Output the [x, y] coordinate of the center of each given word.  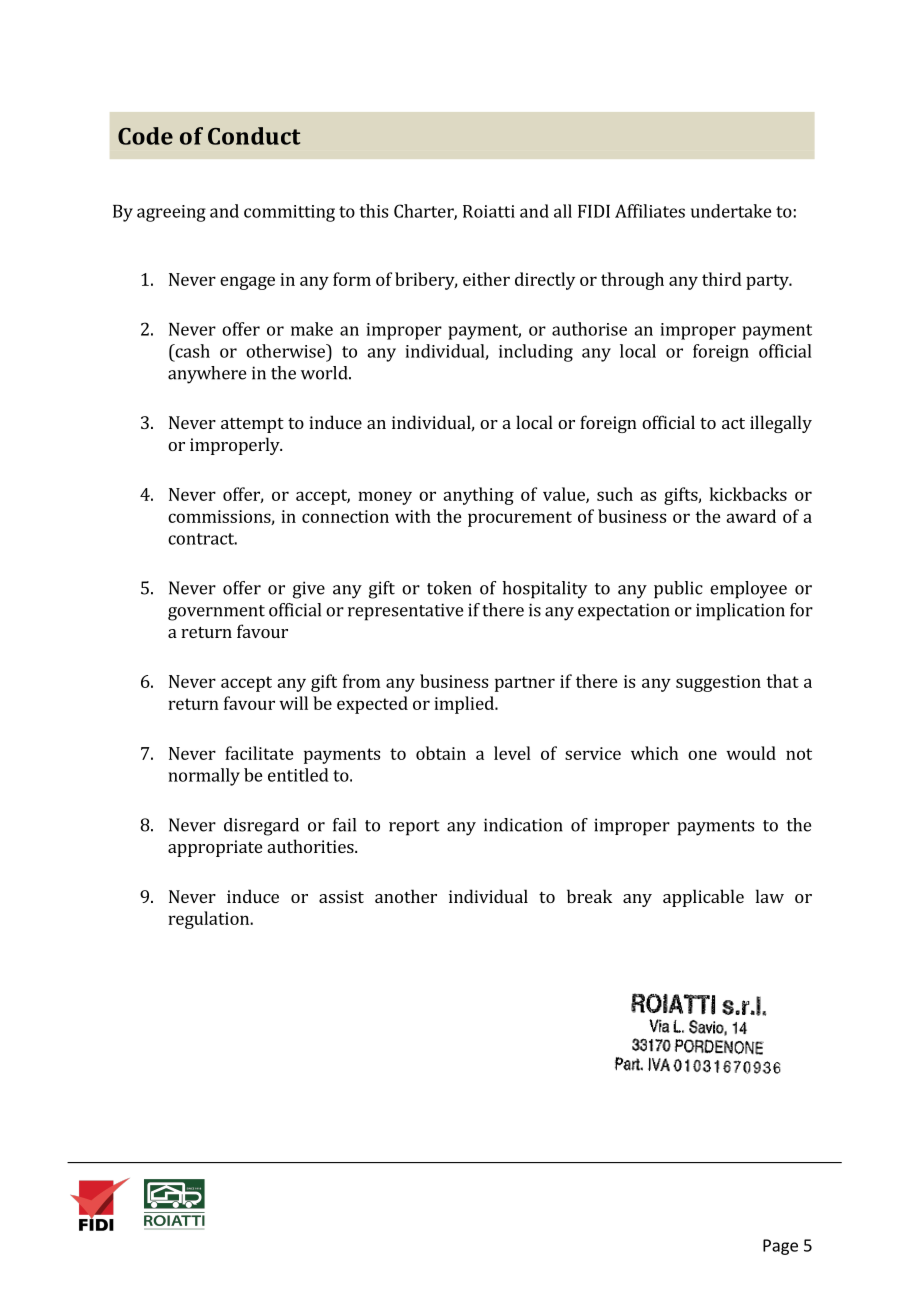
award [751, 516]
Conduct [254, 136]
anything [478, 496]
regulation [210, 920]
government [216, 613]
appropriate [215, 848]
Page [780, 1247]
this [373, 211]
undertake [731, 211]
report [414, 828]
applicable [703, 898]
